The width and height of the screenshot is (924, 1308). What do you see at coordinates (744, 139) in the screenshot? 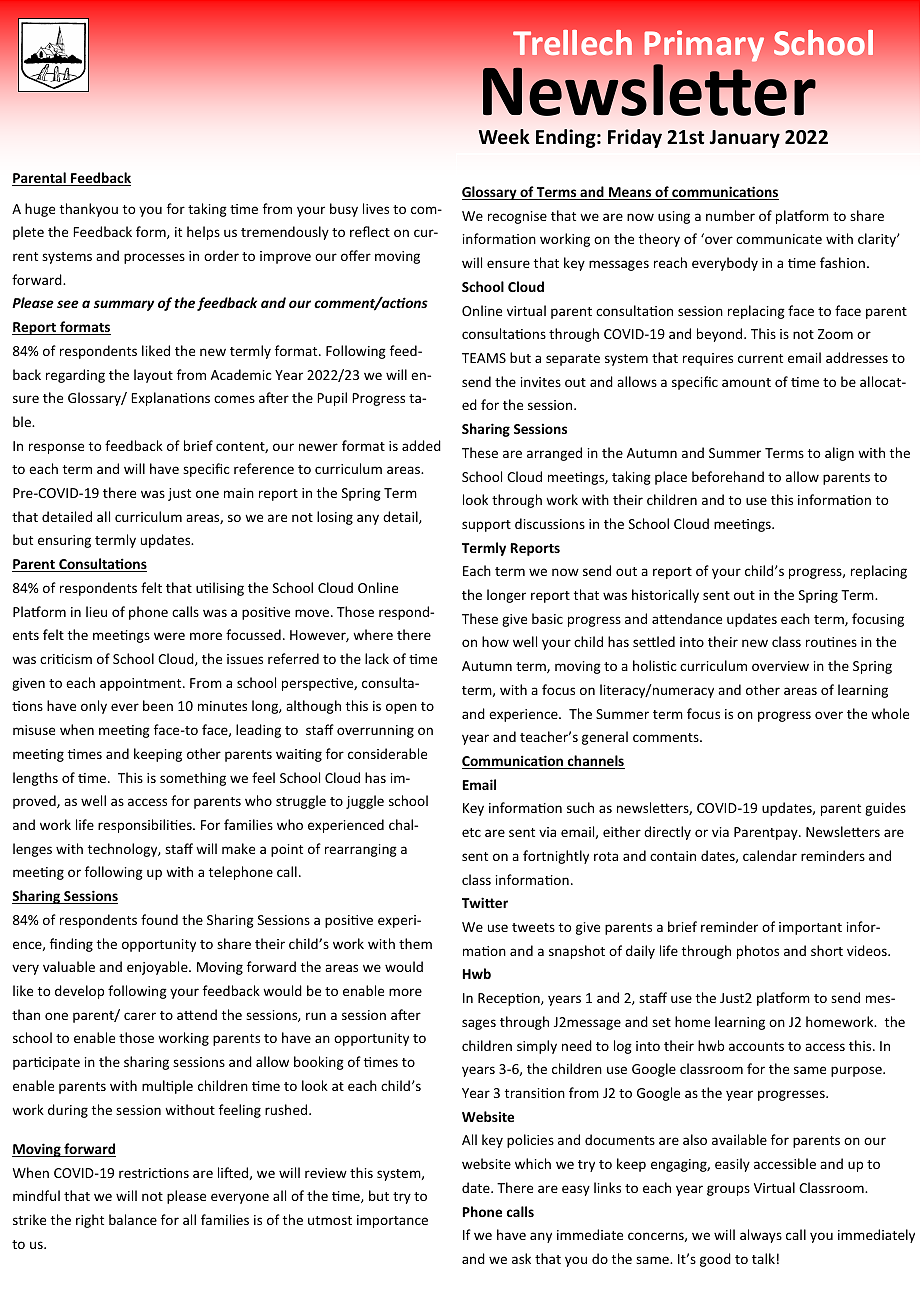
I see `January` at bounding box center [744, 139].
